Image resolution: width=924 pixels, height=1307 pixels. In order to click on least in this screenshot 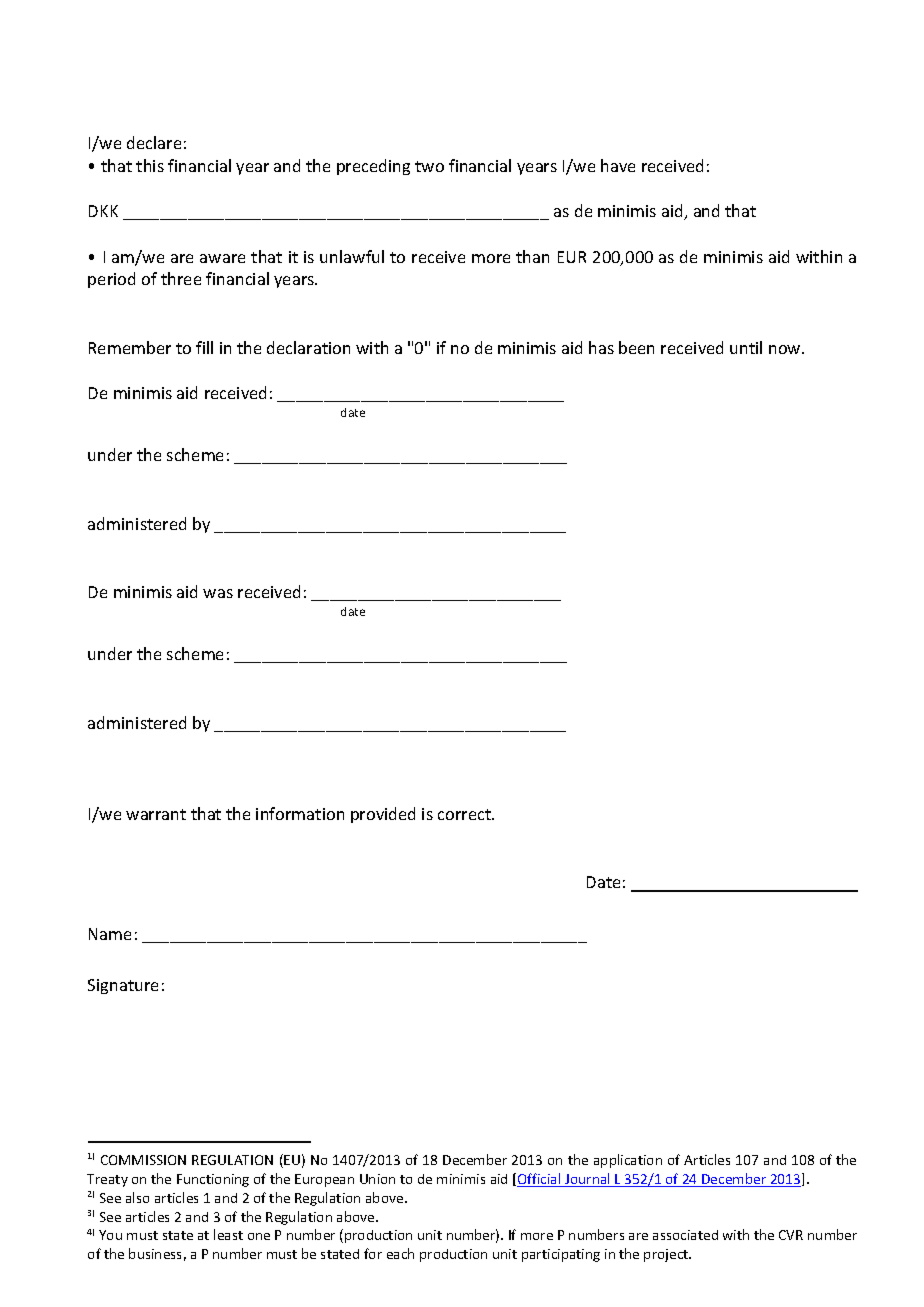, I will do `click(228, 1234)`.
